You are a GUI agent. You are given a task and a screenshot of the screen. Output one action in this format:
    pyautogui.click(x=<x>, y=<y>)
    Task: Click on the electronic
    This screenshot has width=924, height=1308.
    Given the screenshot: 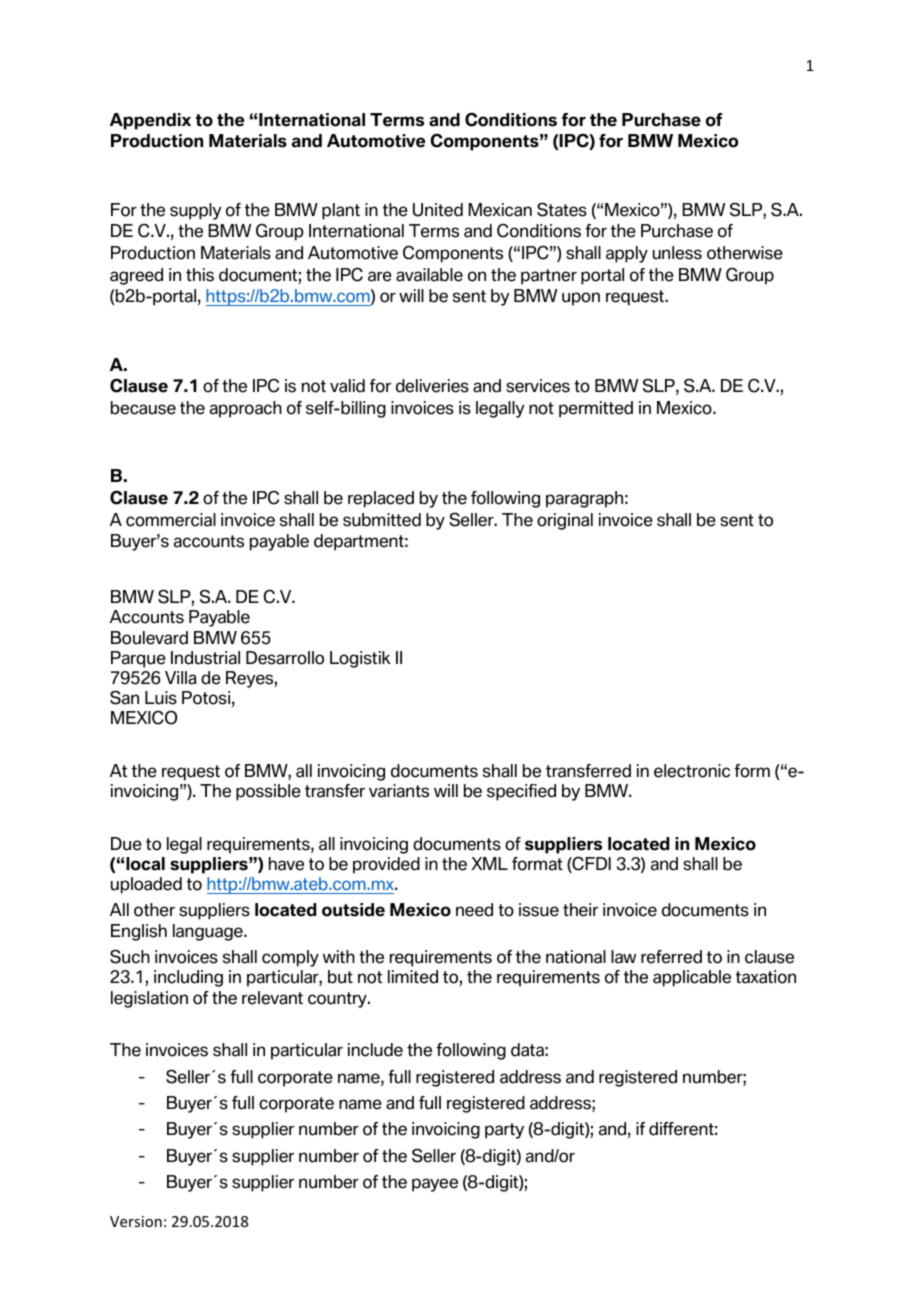 What is the action you would take?
    pyautogui.click(x=692, y=771)
